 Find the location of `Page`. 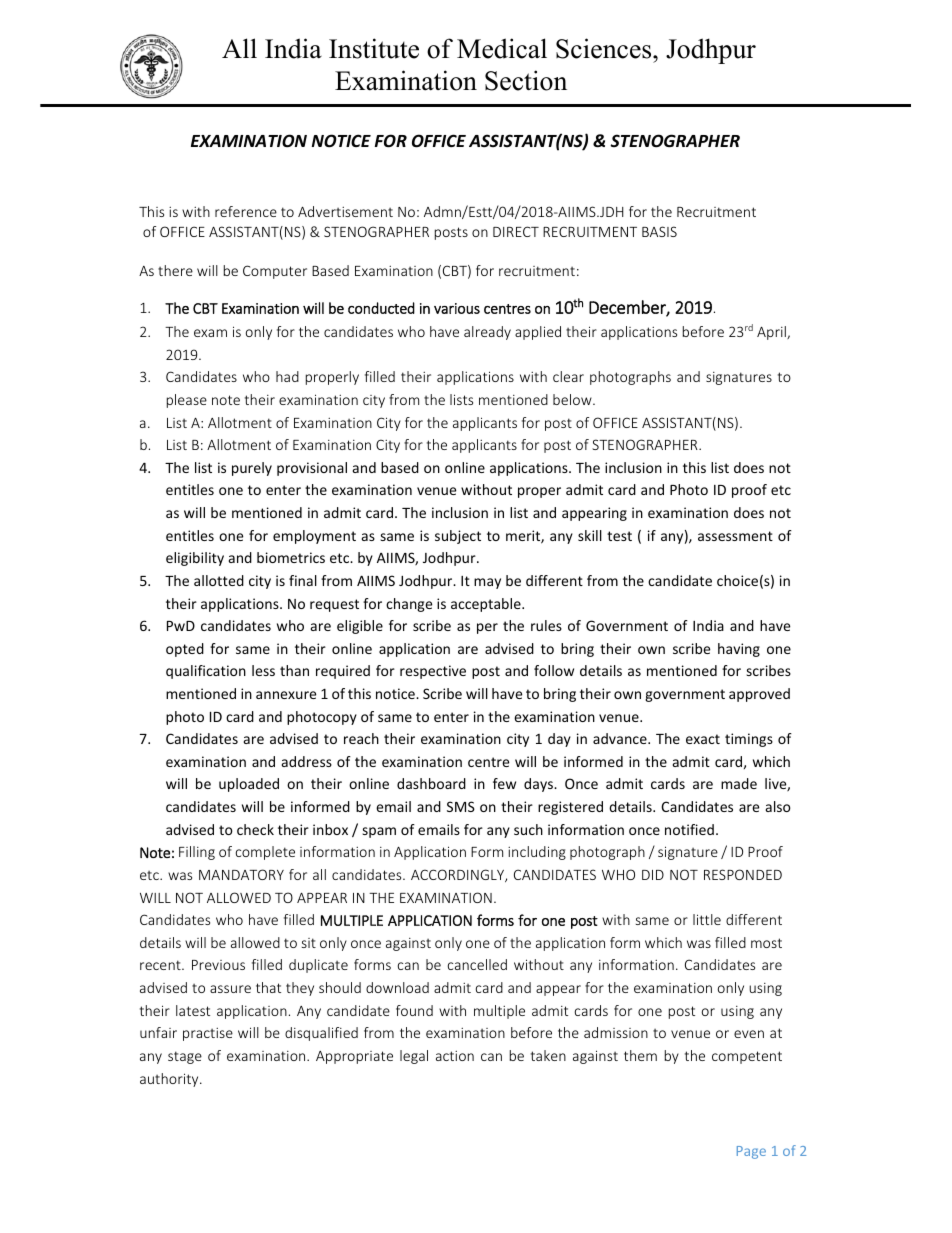

Page is located at coordinates (751, 1152).
